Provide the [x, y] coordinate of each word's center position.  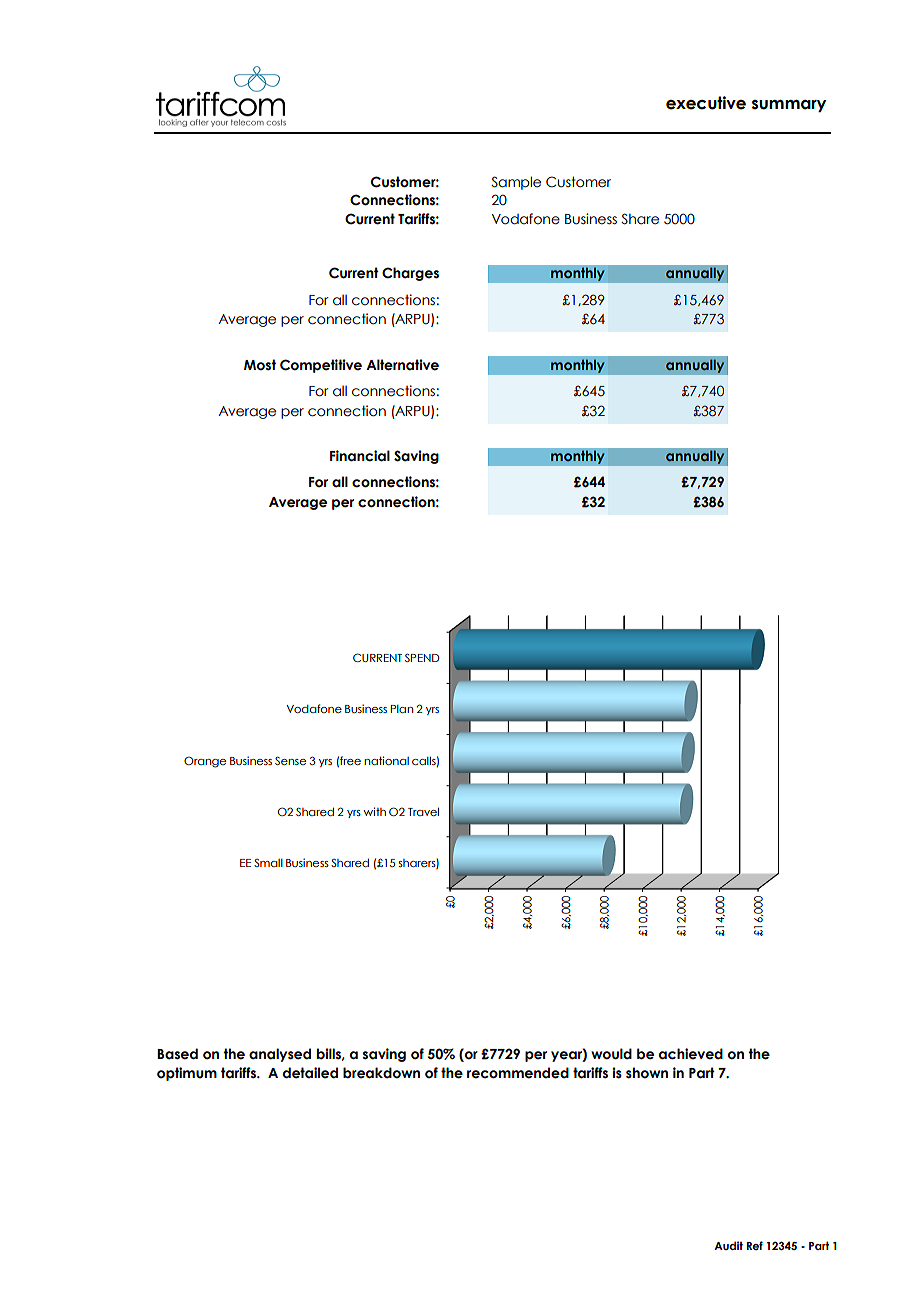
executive [706, 103]
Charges [410, 274]
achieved [691, 1054]
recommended [518, 1073]
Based [177, 1054]
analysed [280, 1055]
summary [789, 106]
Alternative [402, 365]
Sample [516, 183]
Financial [360, 456]
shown [647, 1073]
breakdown [381, 1073]
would [611, 1054]
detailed [310, 1073]
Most [260, 365]
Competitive [321, 366]
